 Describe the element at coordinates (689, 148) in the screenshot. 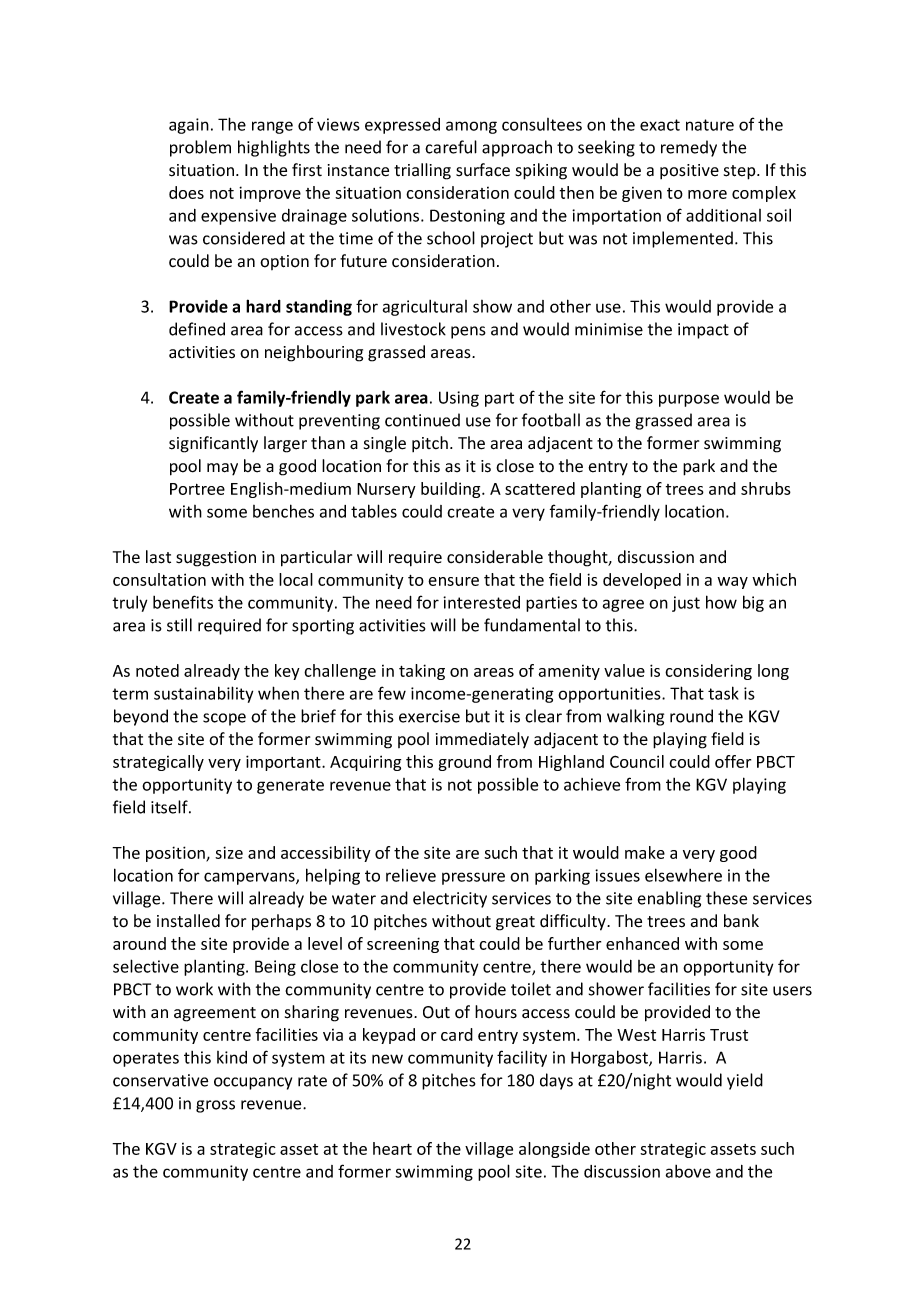

I see `remedy` at that location.
